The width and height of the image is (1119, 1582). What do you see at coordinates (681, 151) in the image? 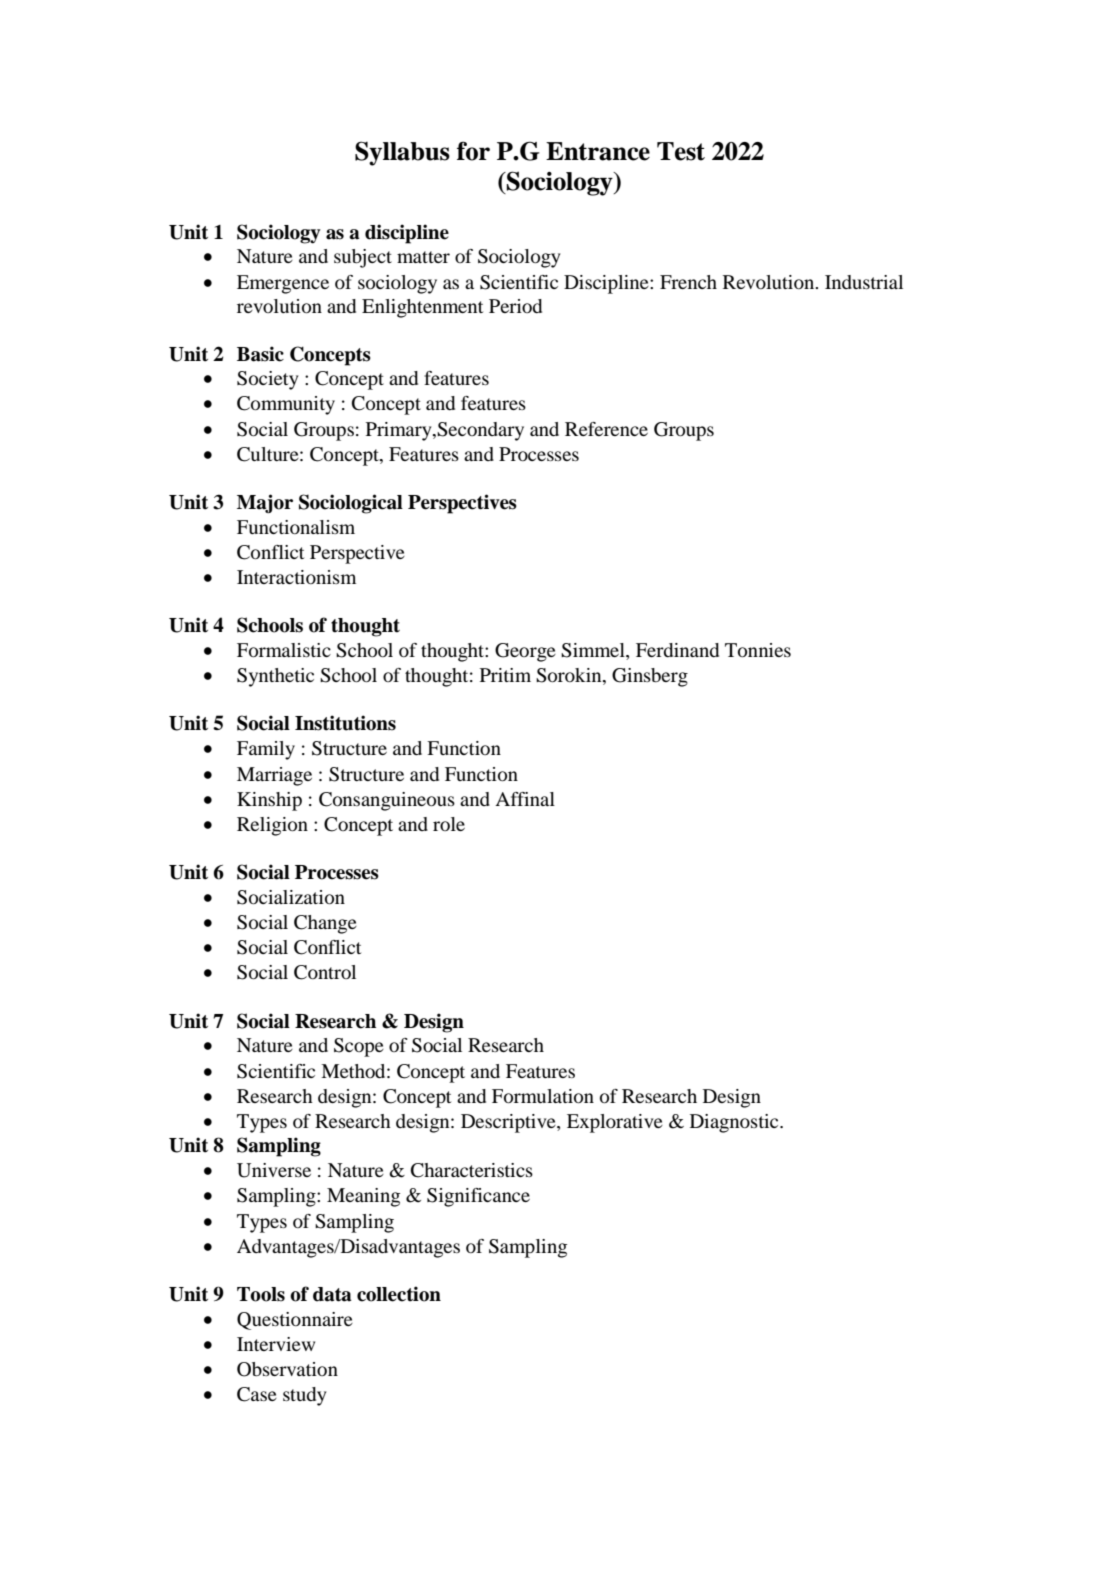
I see `Test` at bounding box center [681, 151].
